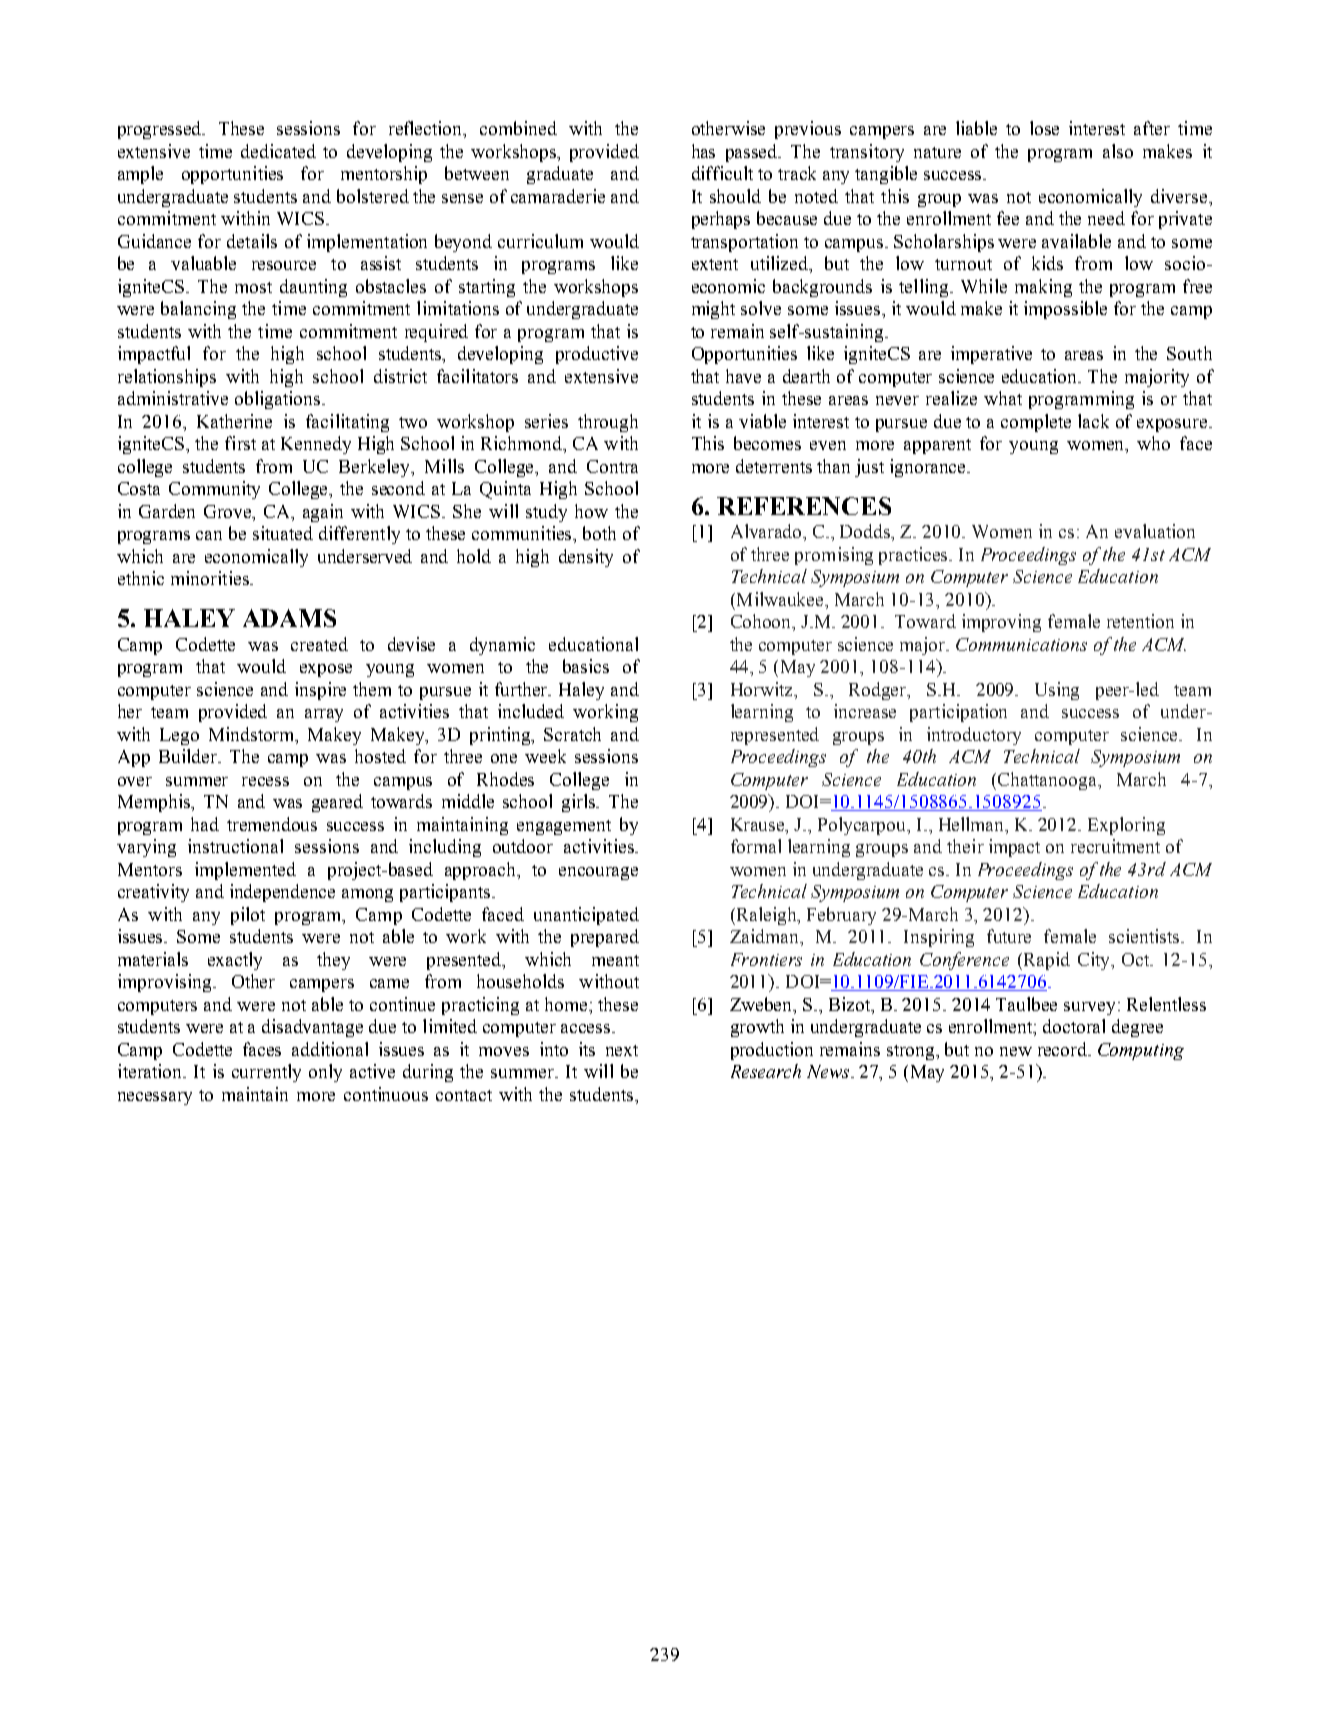 The image size is (1330, 1722). Describe the element at coordinates (703, 151) in the page. I see `has` at that location.
